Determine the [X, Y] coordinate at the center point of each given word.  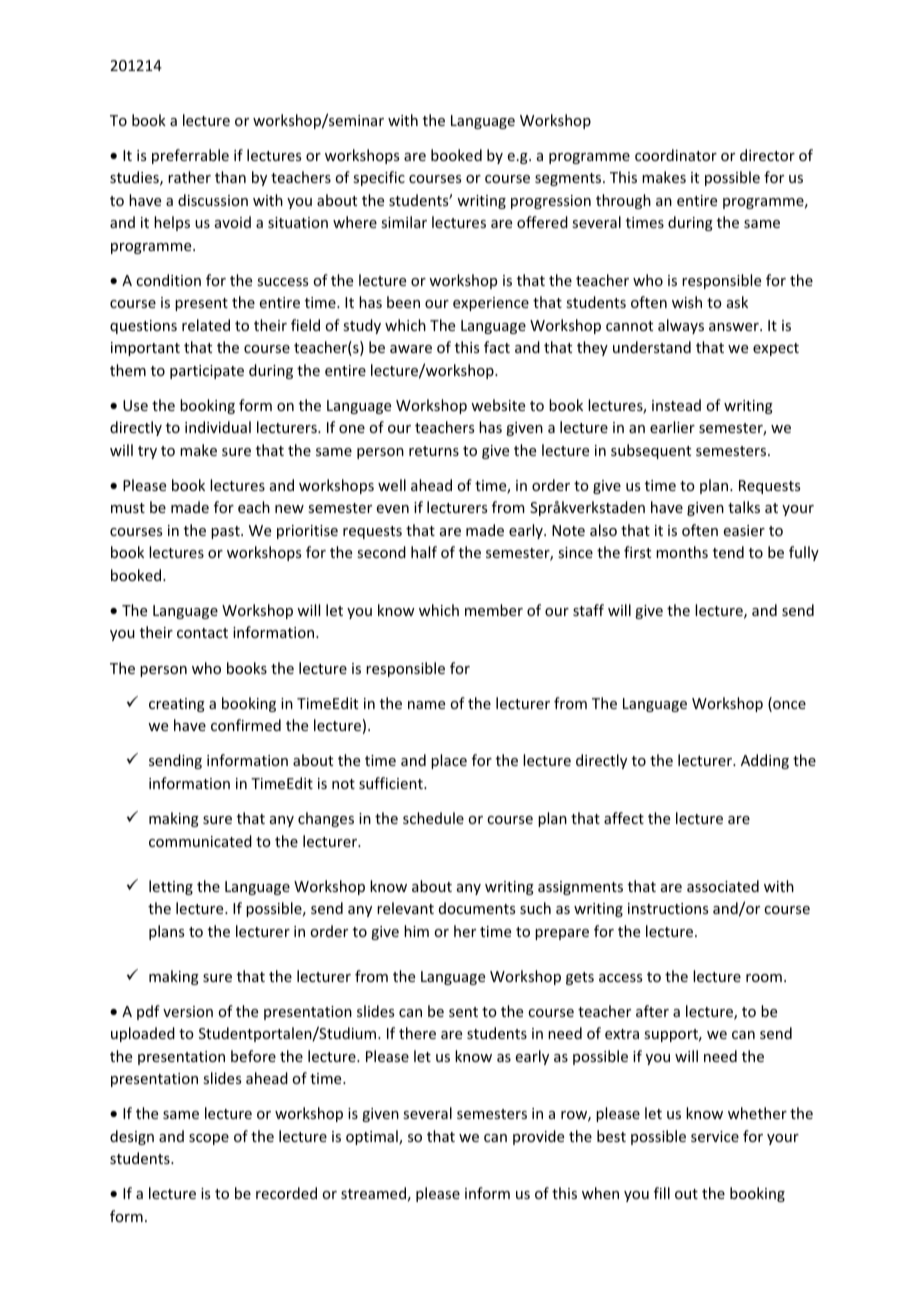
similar [404, 222]
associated [723, 886]
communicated [200, 841]
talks [744, 507]
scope [209, 1139]
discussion [213, 200]
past [226, 532]
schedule [433, 818]
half [424, 552]
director [767, 155]
